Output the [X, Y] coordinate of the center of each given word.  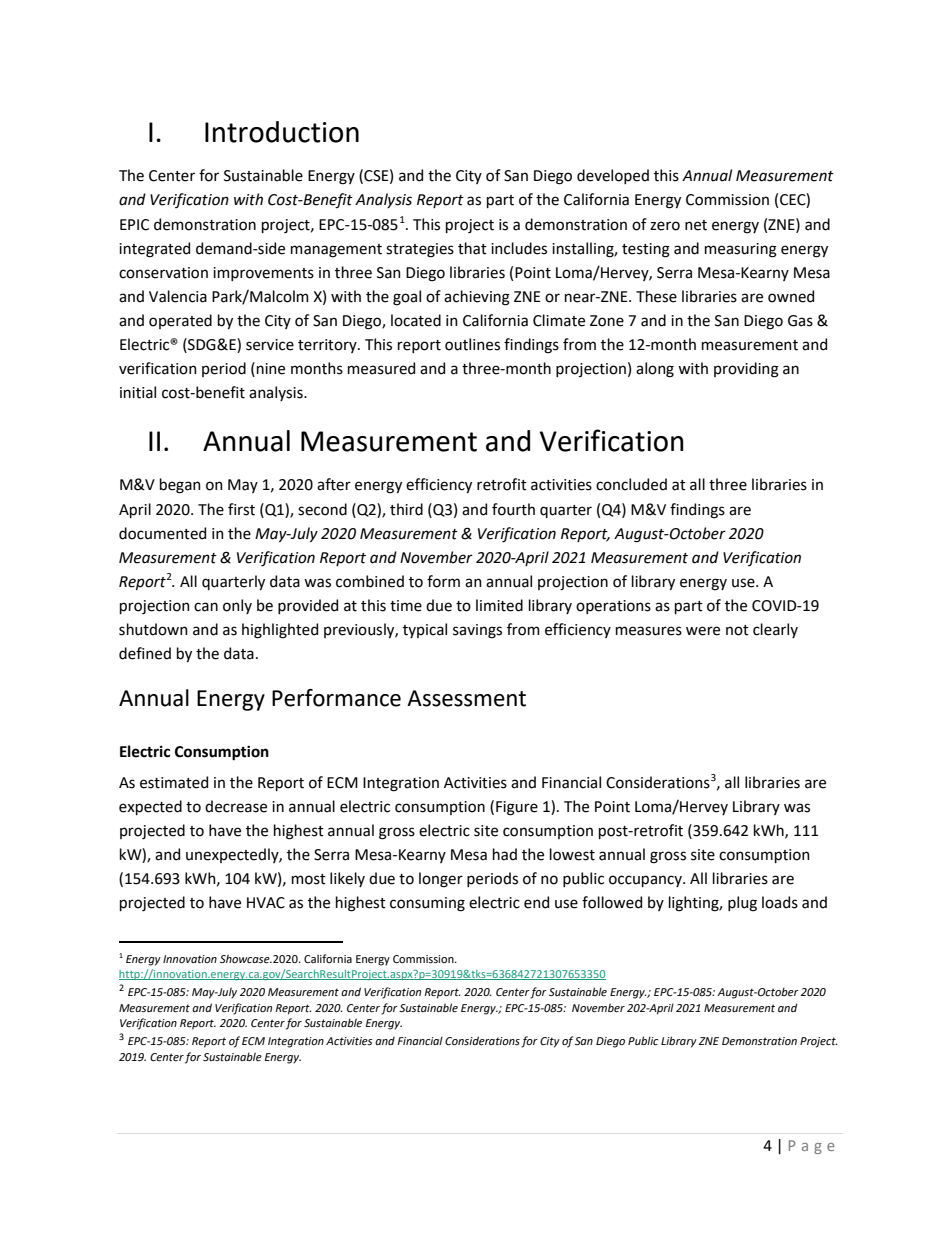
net [696, 225]
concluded [631, 484]
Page [812, 1147]
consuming [427, 904]
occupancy [646, 881]
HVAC [266, 903]
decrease [236, 806]
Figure [517, 808]
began [180, 486]
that [472, 248]
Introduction [282, 132]
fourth [513, 509]
